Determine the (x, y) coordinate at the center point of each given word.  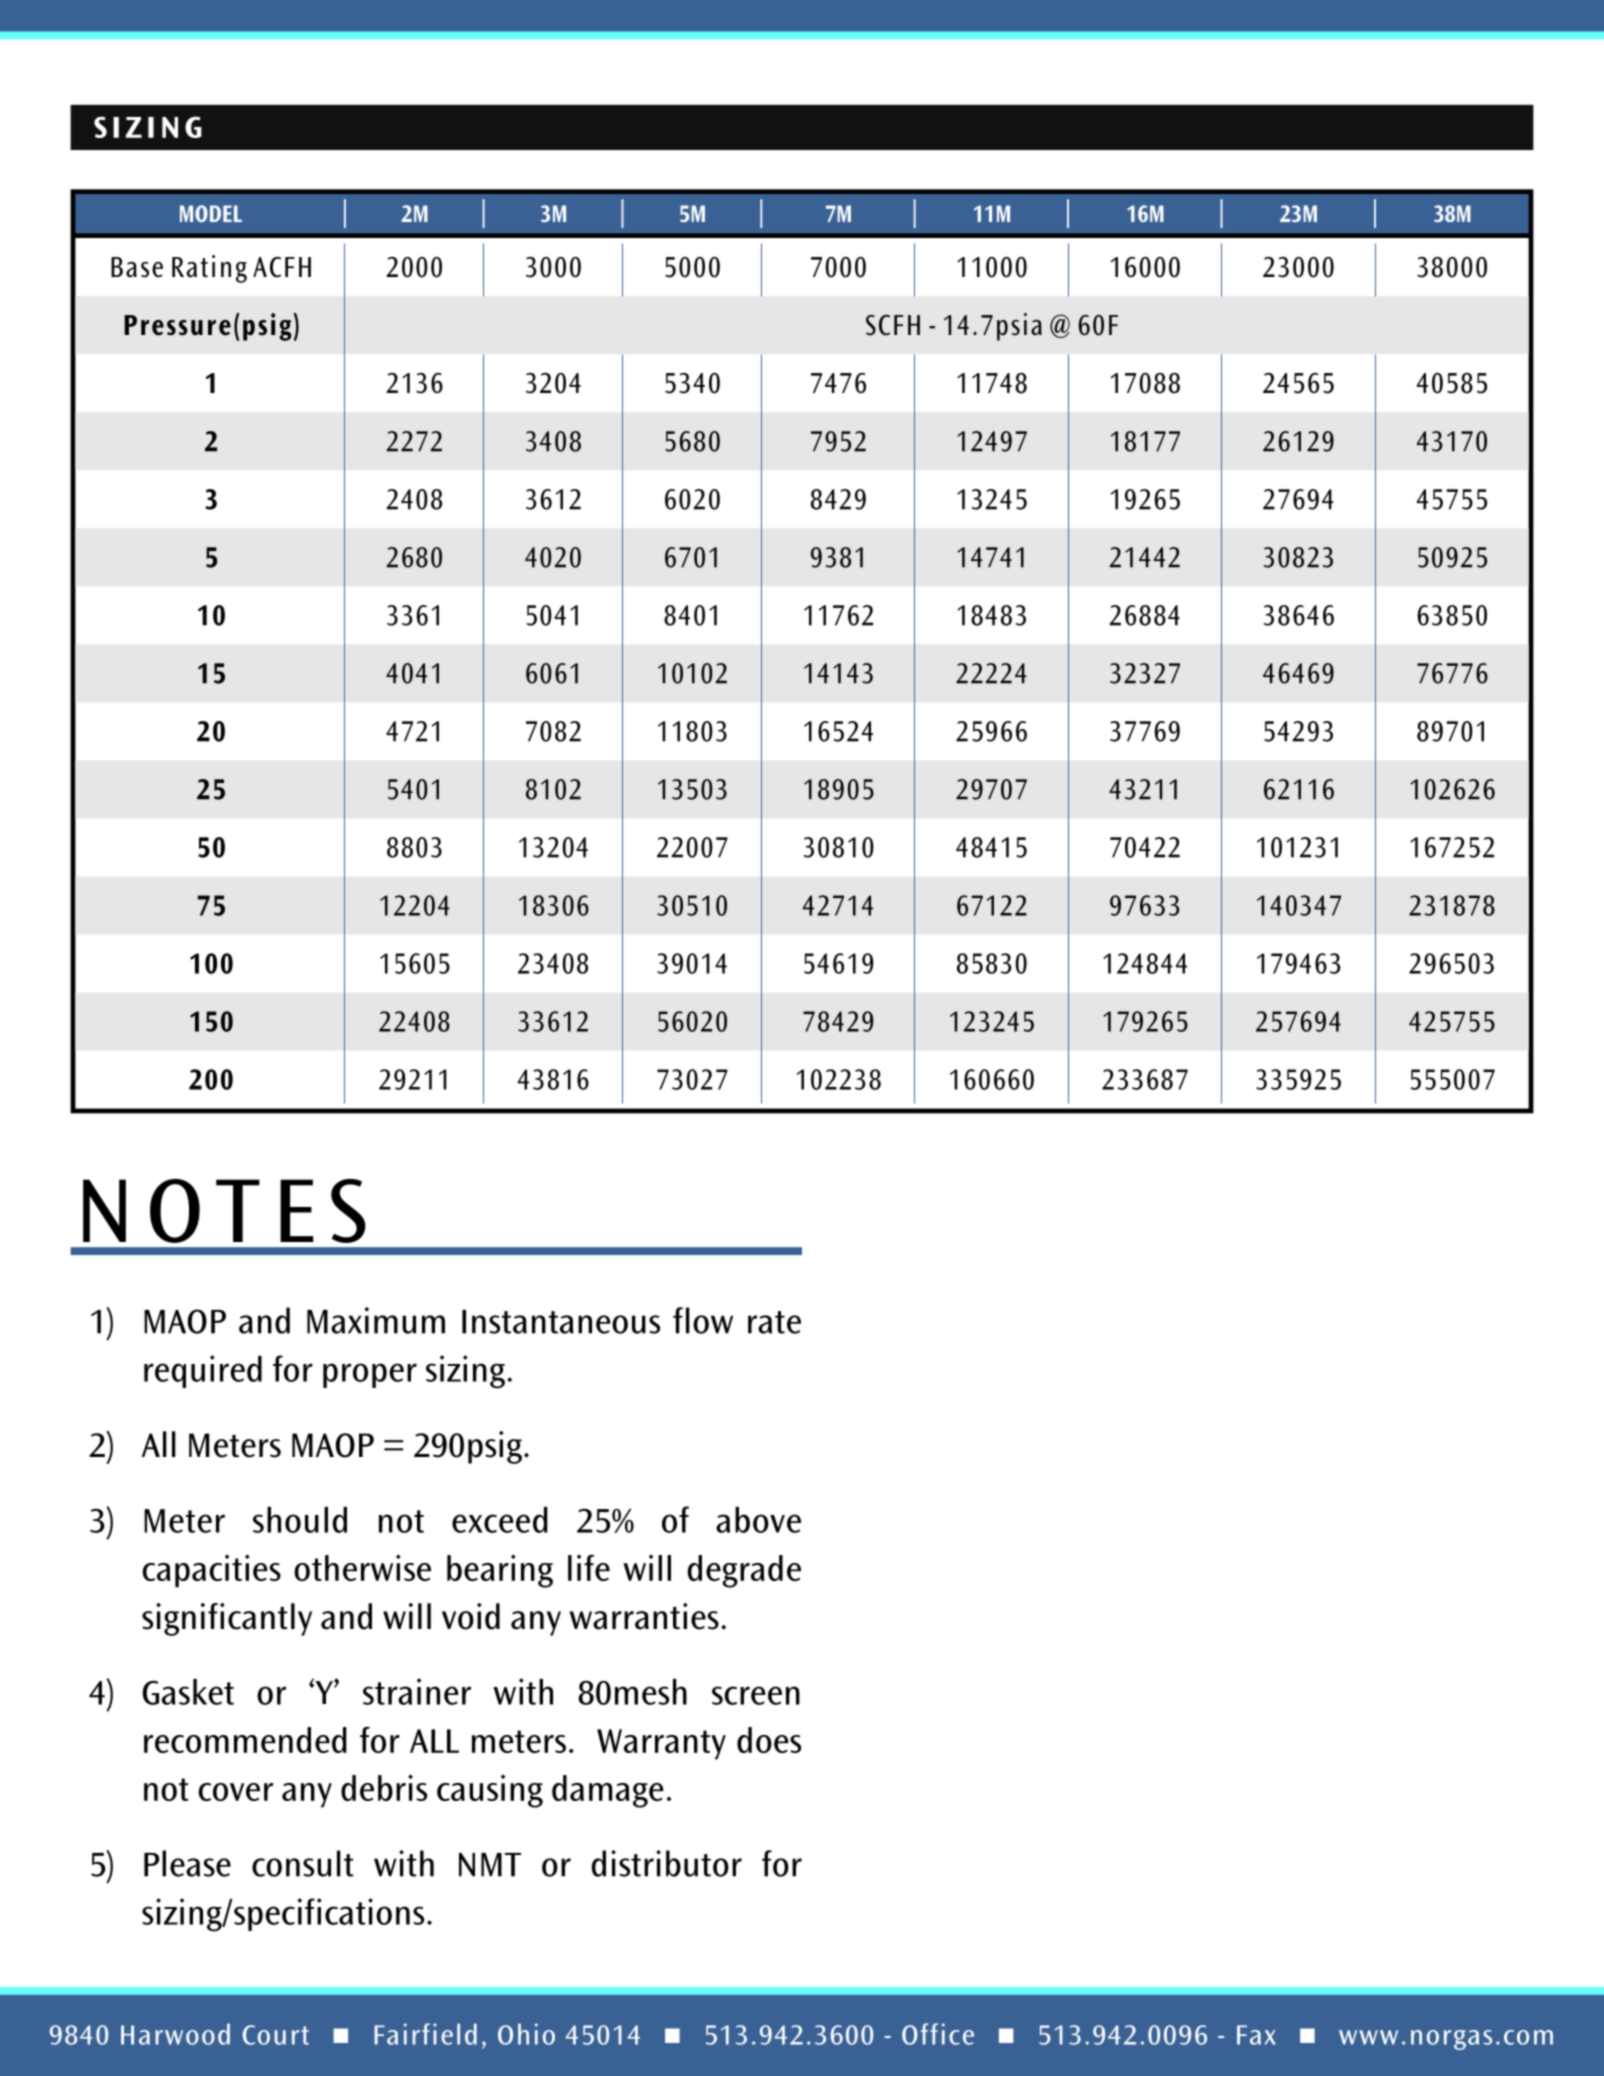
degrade (744, 1571)
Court (276, 2035)
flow (703, 1320)
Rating (209, 269)
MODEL (211, 213)
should (300, 1520)
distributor (666, 1863)
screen (756, 1695)
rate (774, 1322)
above (758, 1520)
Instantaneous (561, 1322)
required (203, 1371)
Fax (1256, 2035)
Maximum (376, 1320)
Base (137, 267)
